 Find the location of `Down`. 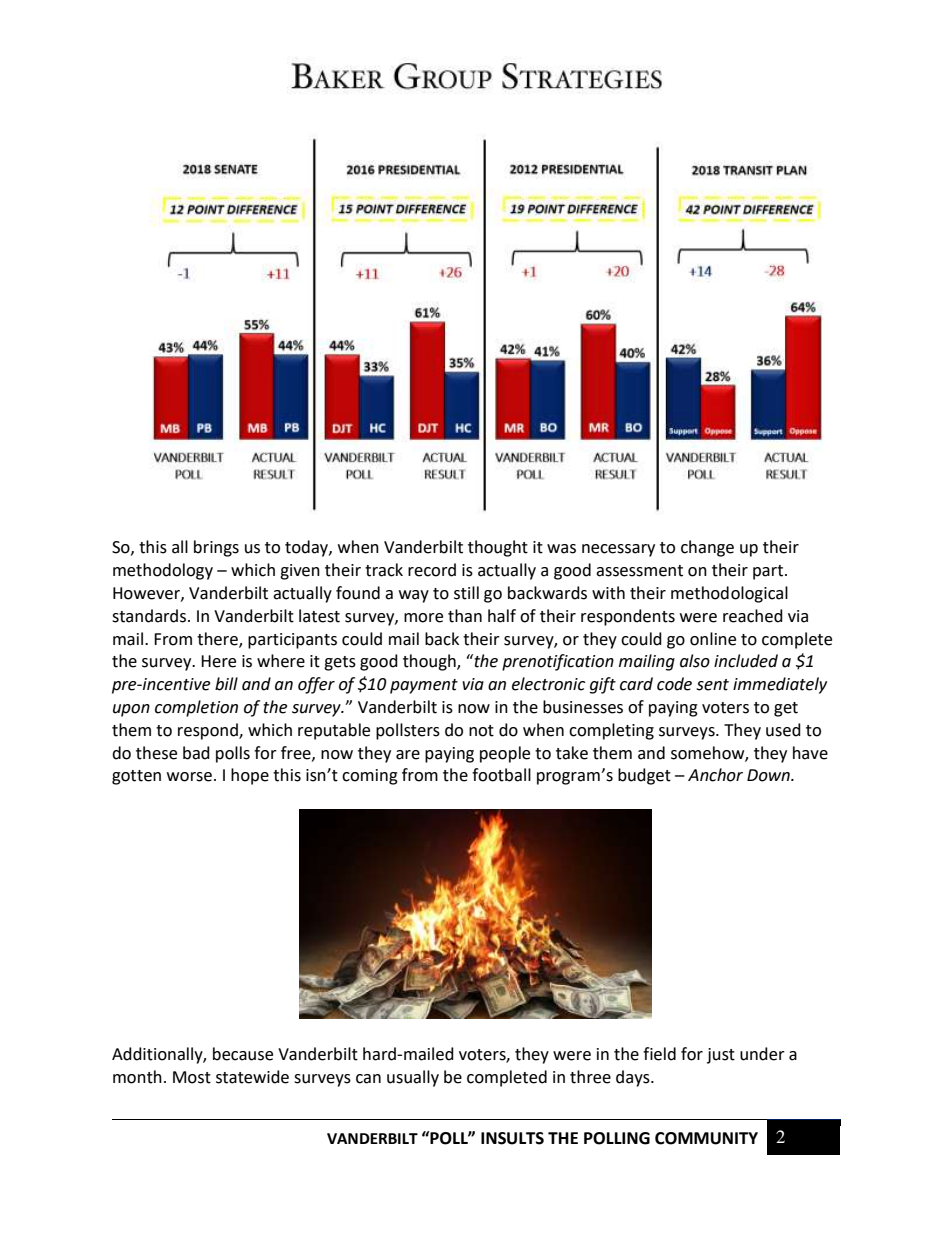

Down is located at coordinates (769, 775).
